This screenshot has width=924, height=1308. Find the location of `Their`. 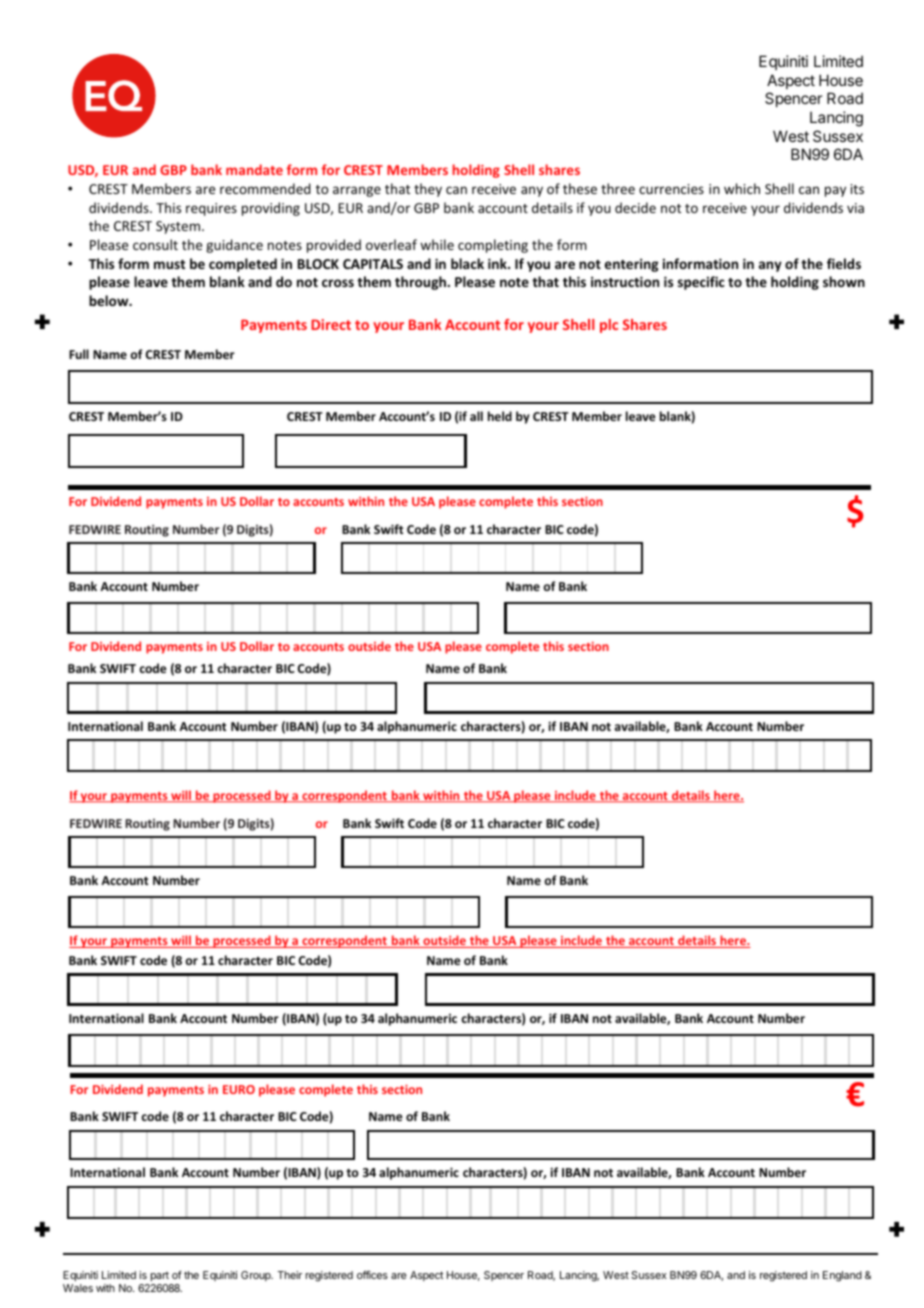

Their is located at coordinates (289, 1275).
